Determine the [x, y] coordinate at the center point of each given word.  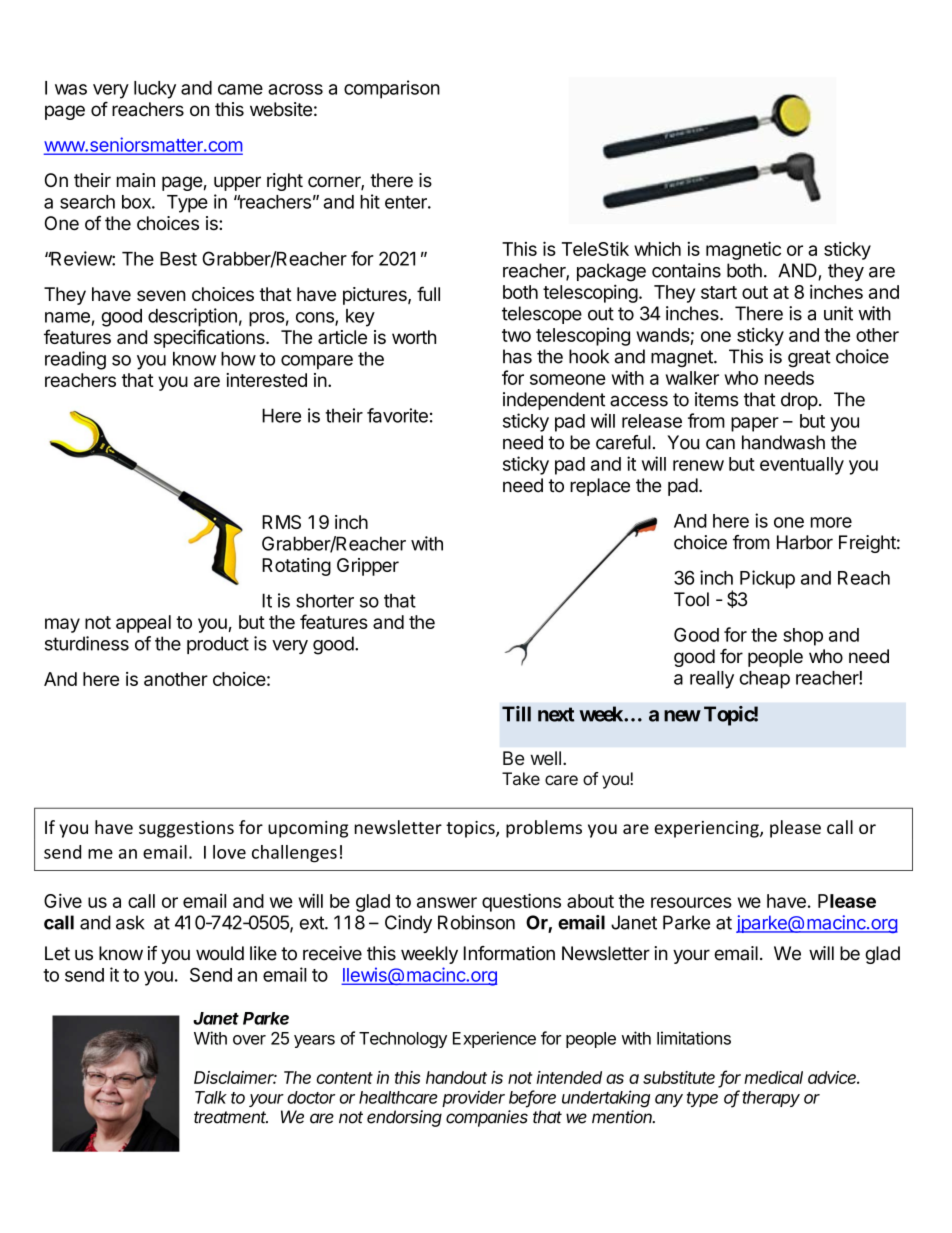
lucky [155, 90]
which [657, 249]
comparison [392, 89]
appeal [143, 624]
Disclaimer [235, 1077]
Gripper [368, 567]
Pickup [767, 579]
